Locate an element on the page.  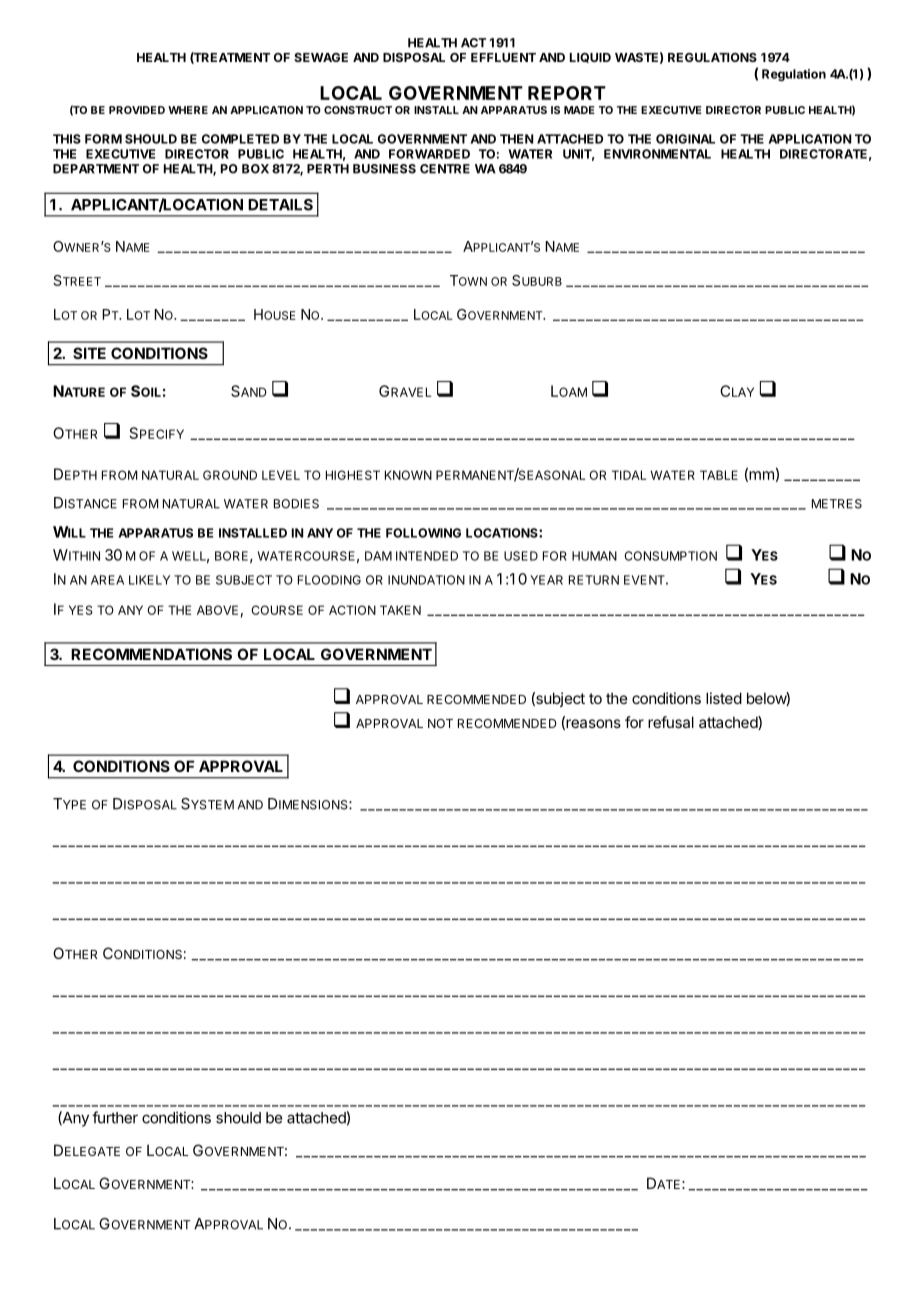
listed is located at coordinates (724, 698).
